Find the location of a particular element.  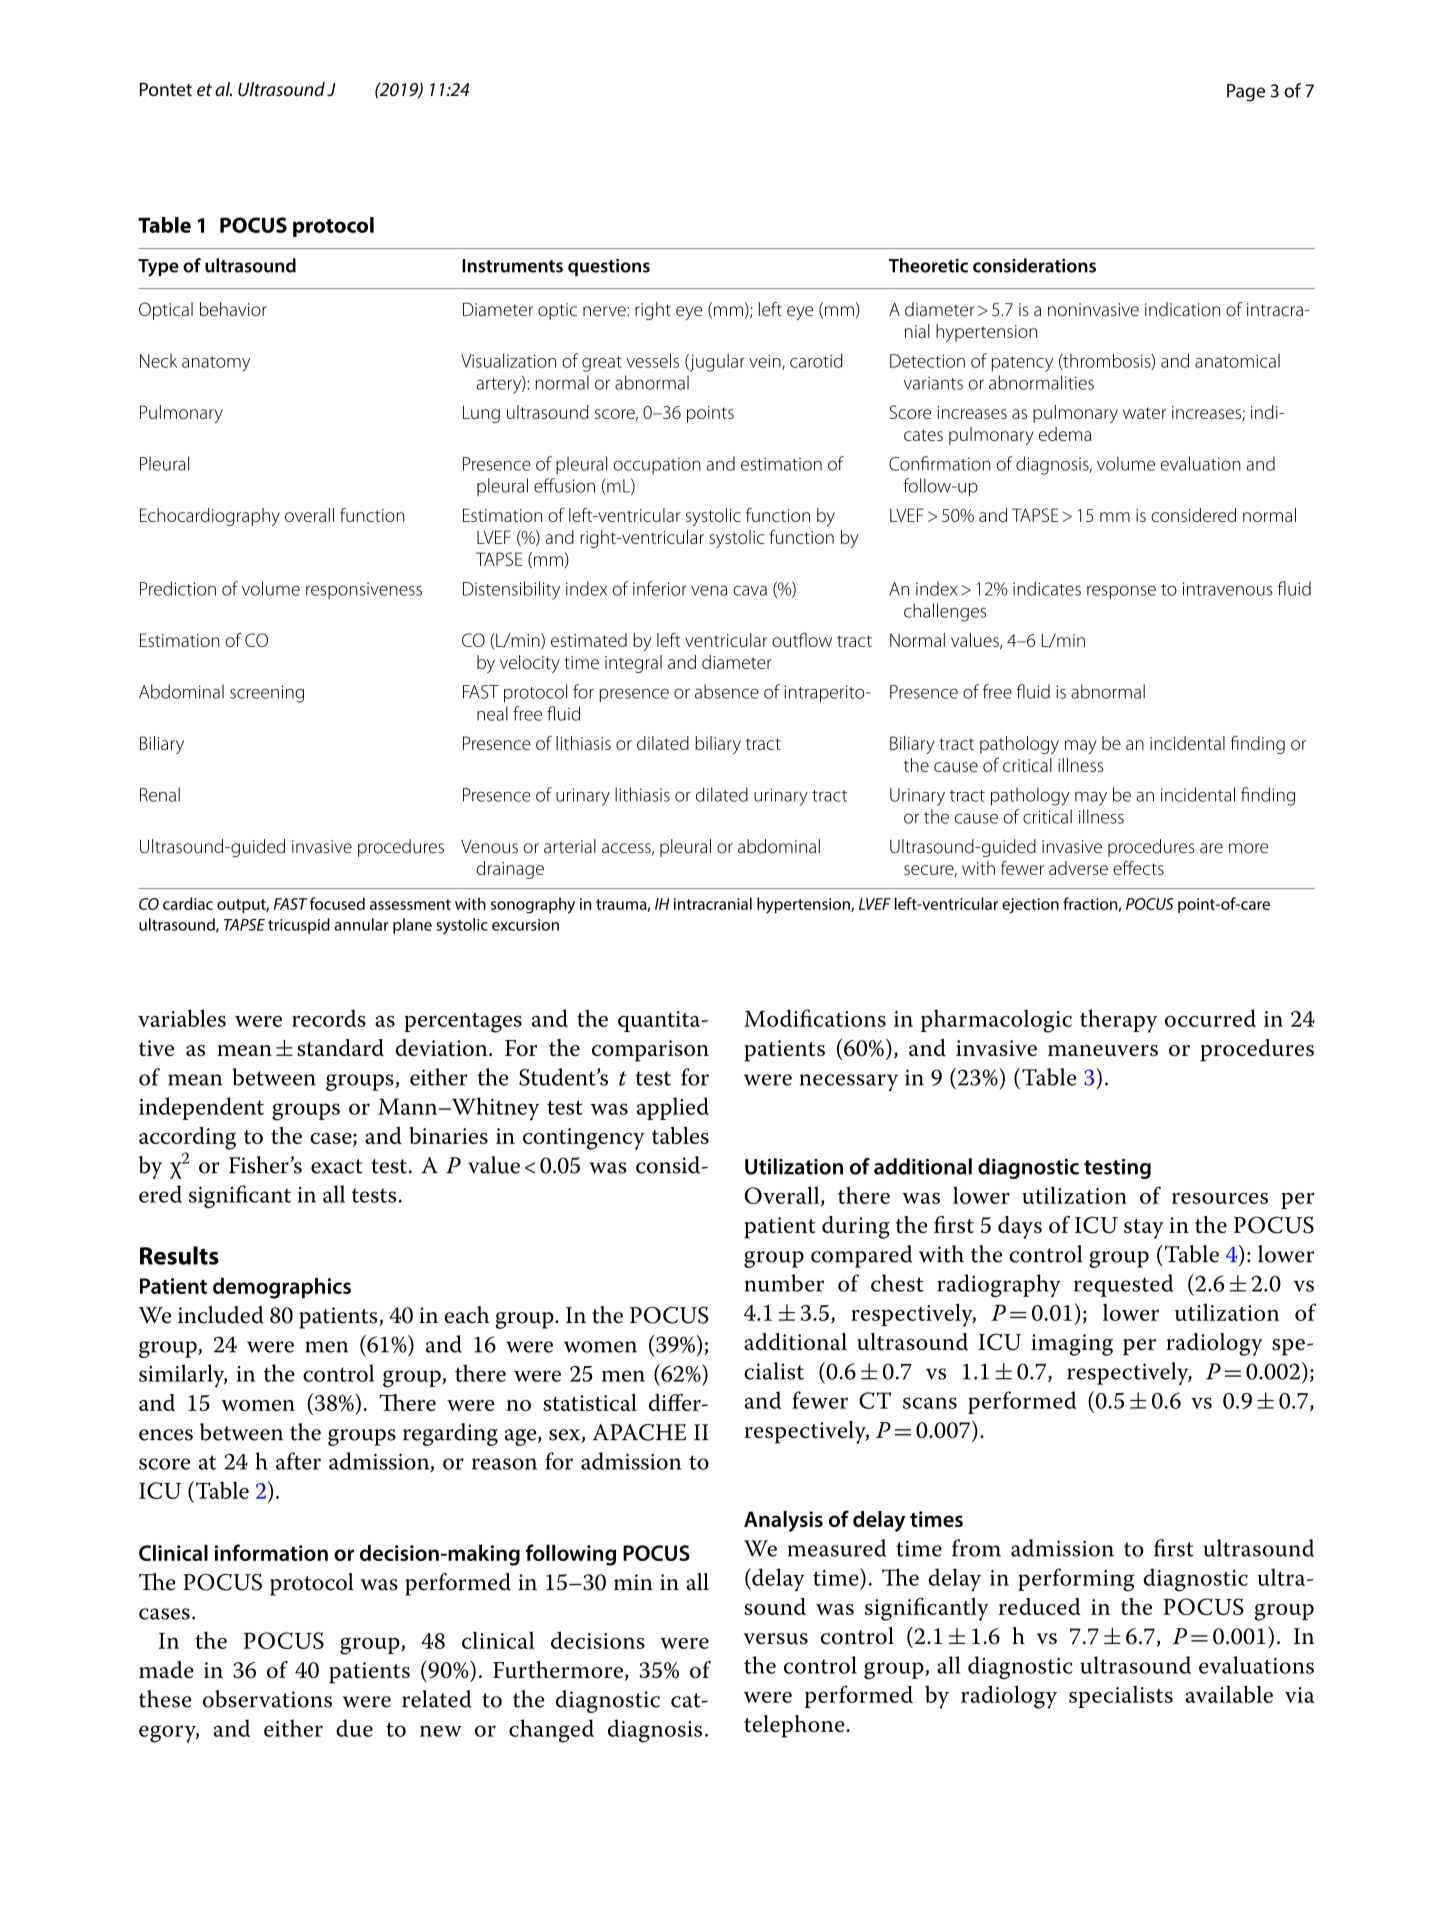

Type is located at coordinates (158, 268).
